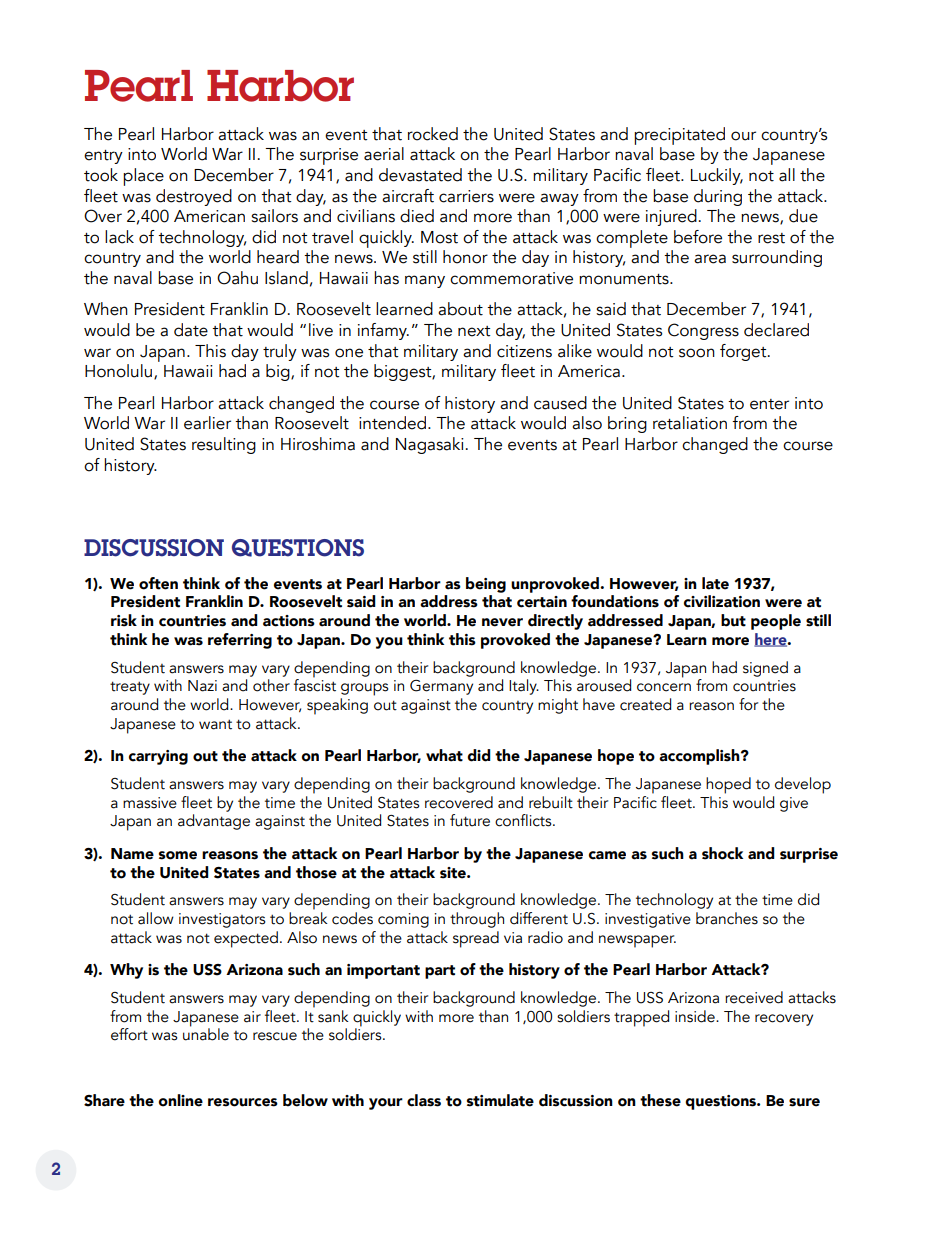 The image size is (952, 1233). I want to click on devastated, so click(420, 175).
